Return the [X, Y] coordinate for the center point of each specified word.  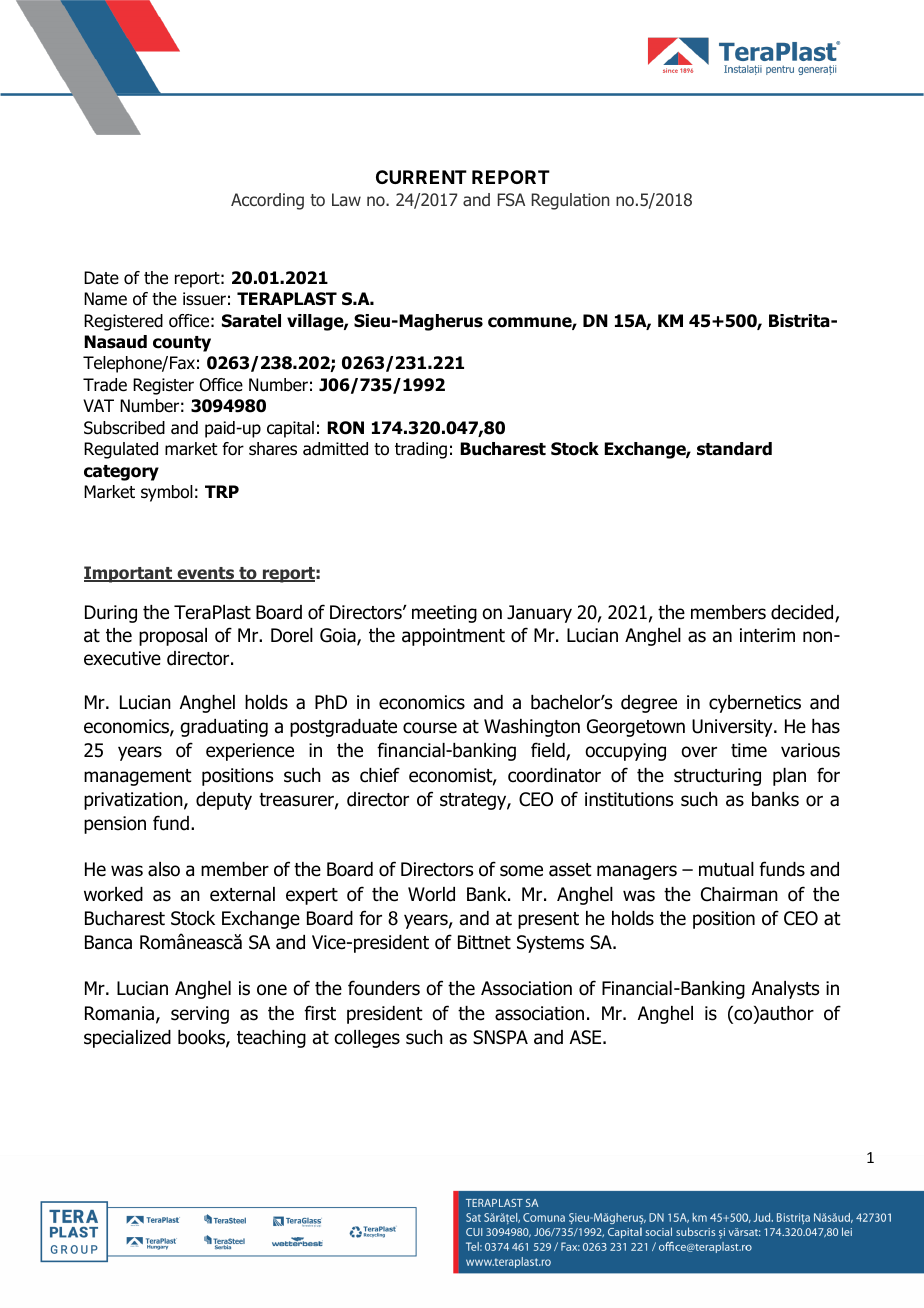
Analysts [785, 990]
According [267, 201]
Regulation [570, 201]
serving [200, 1015]
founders [384, 988]
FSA [511, 199]
